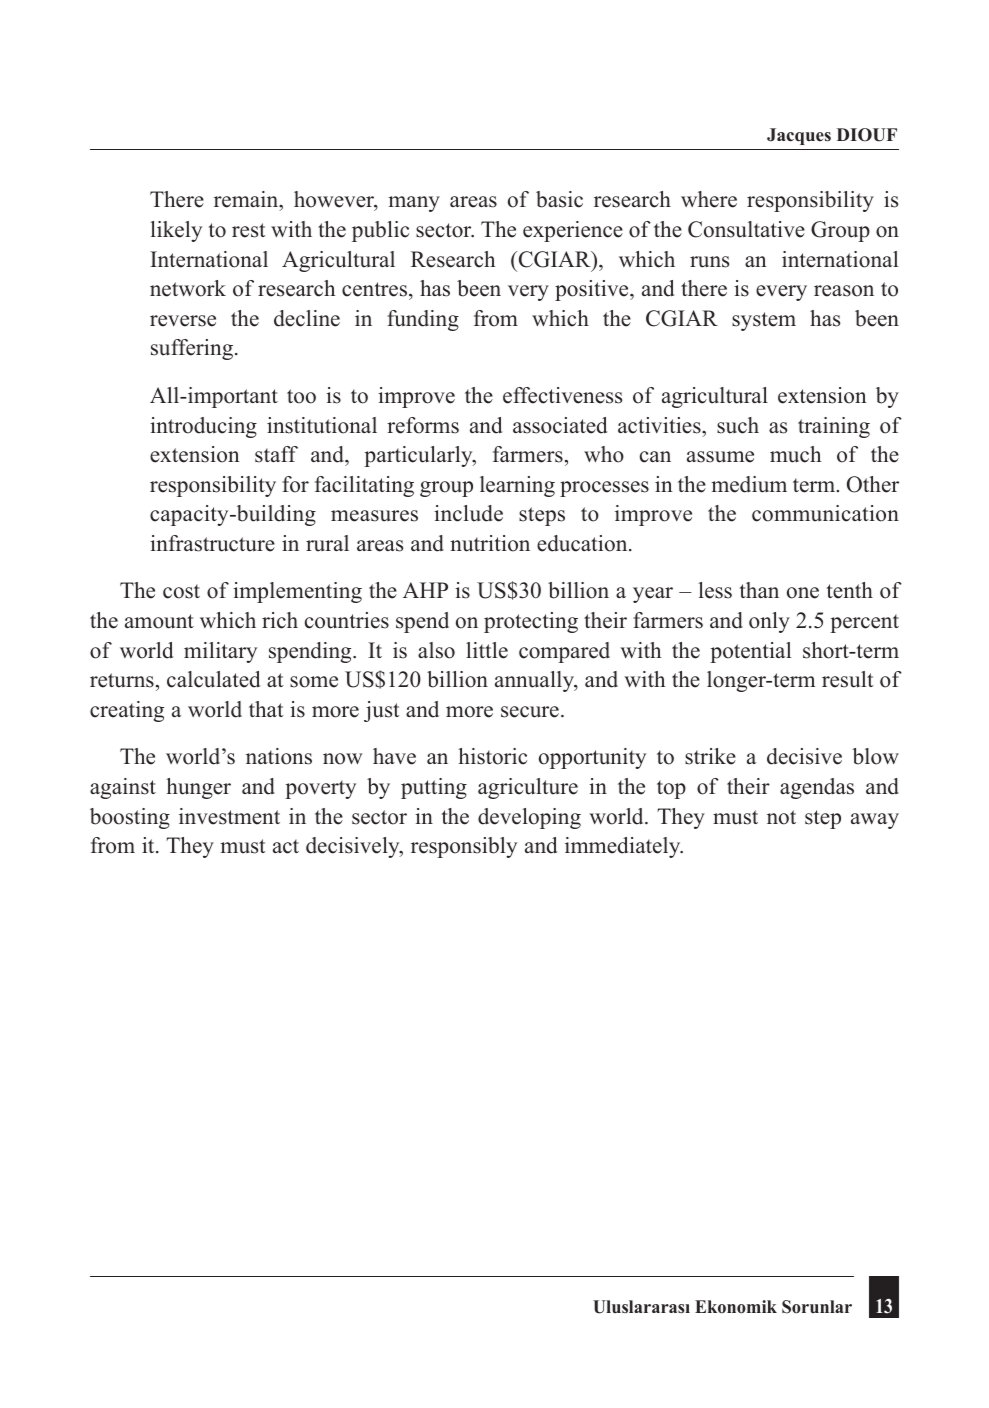 This screenshot has height=1408, width=989. Describe the element at coordinates (229, 816) in the screenshot. I see `investment` at that location.
